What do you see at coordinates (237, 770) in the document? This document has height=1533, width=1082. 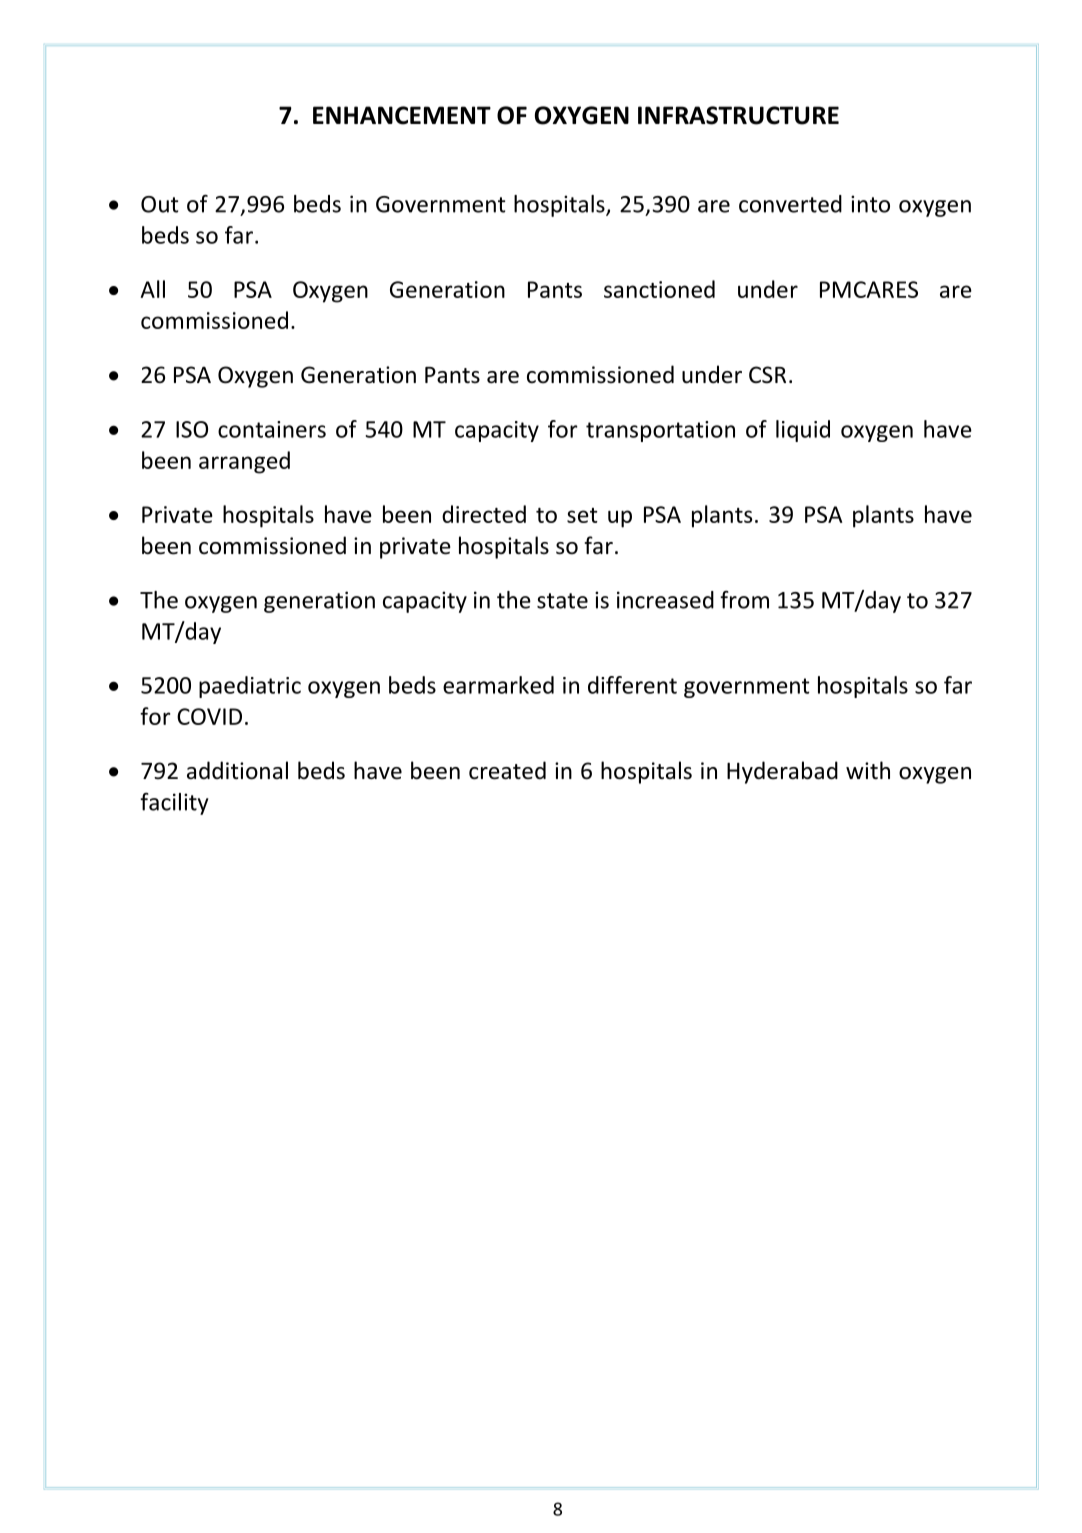 I see `additional` at bounding box center [237, 770].
